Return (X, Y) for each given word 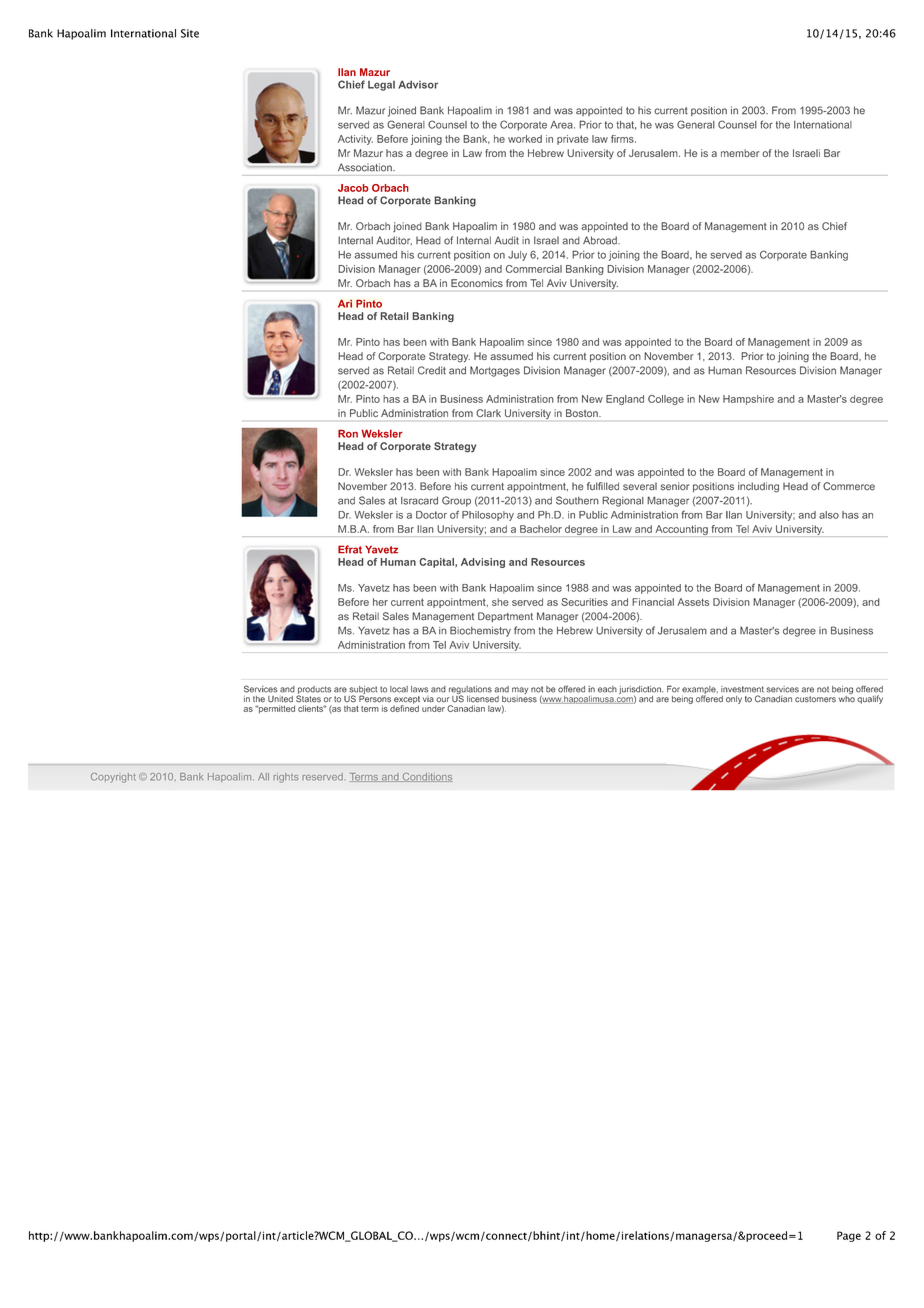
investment (742, 689)
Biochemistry (480, 631)
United (280, 699)
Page (849, 1236)
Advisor (418, 85)
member (740, 153)
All (263, 776)
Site (190, 33)
